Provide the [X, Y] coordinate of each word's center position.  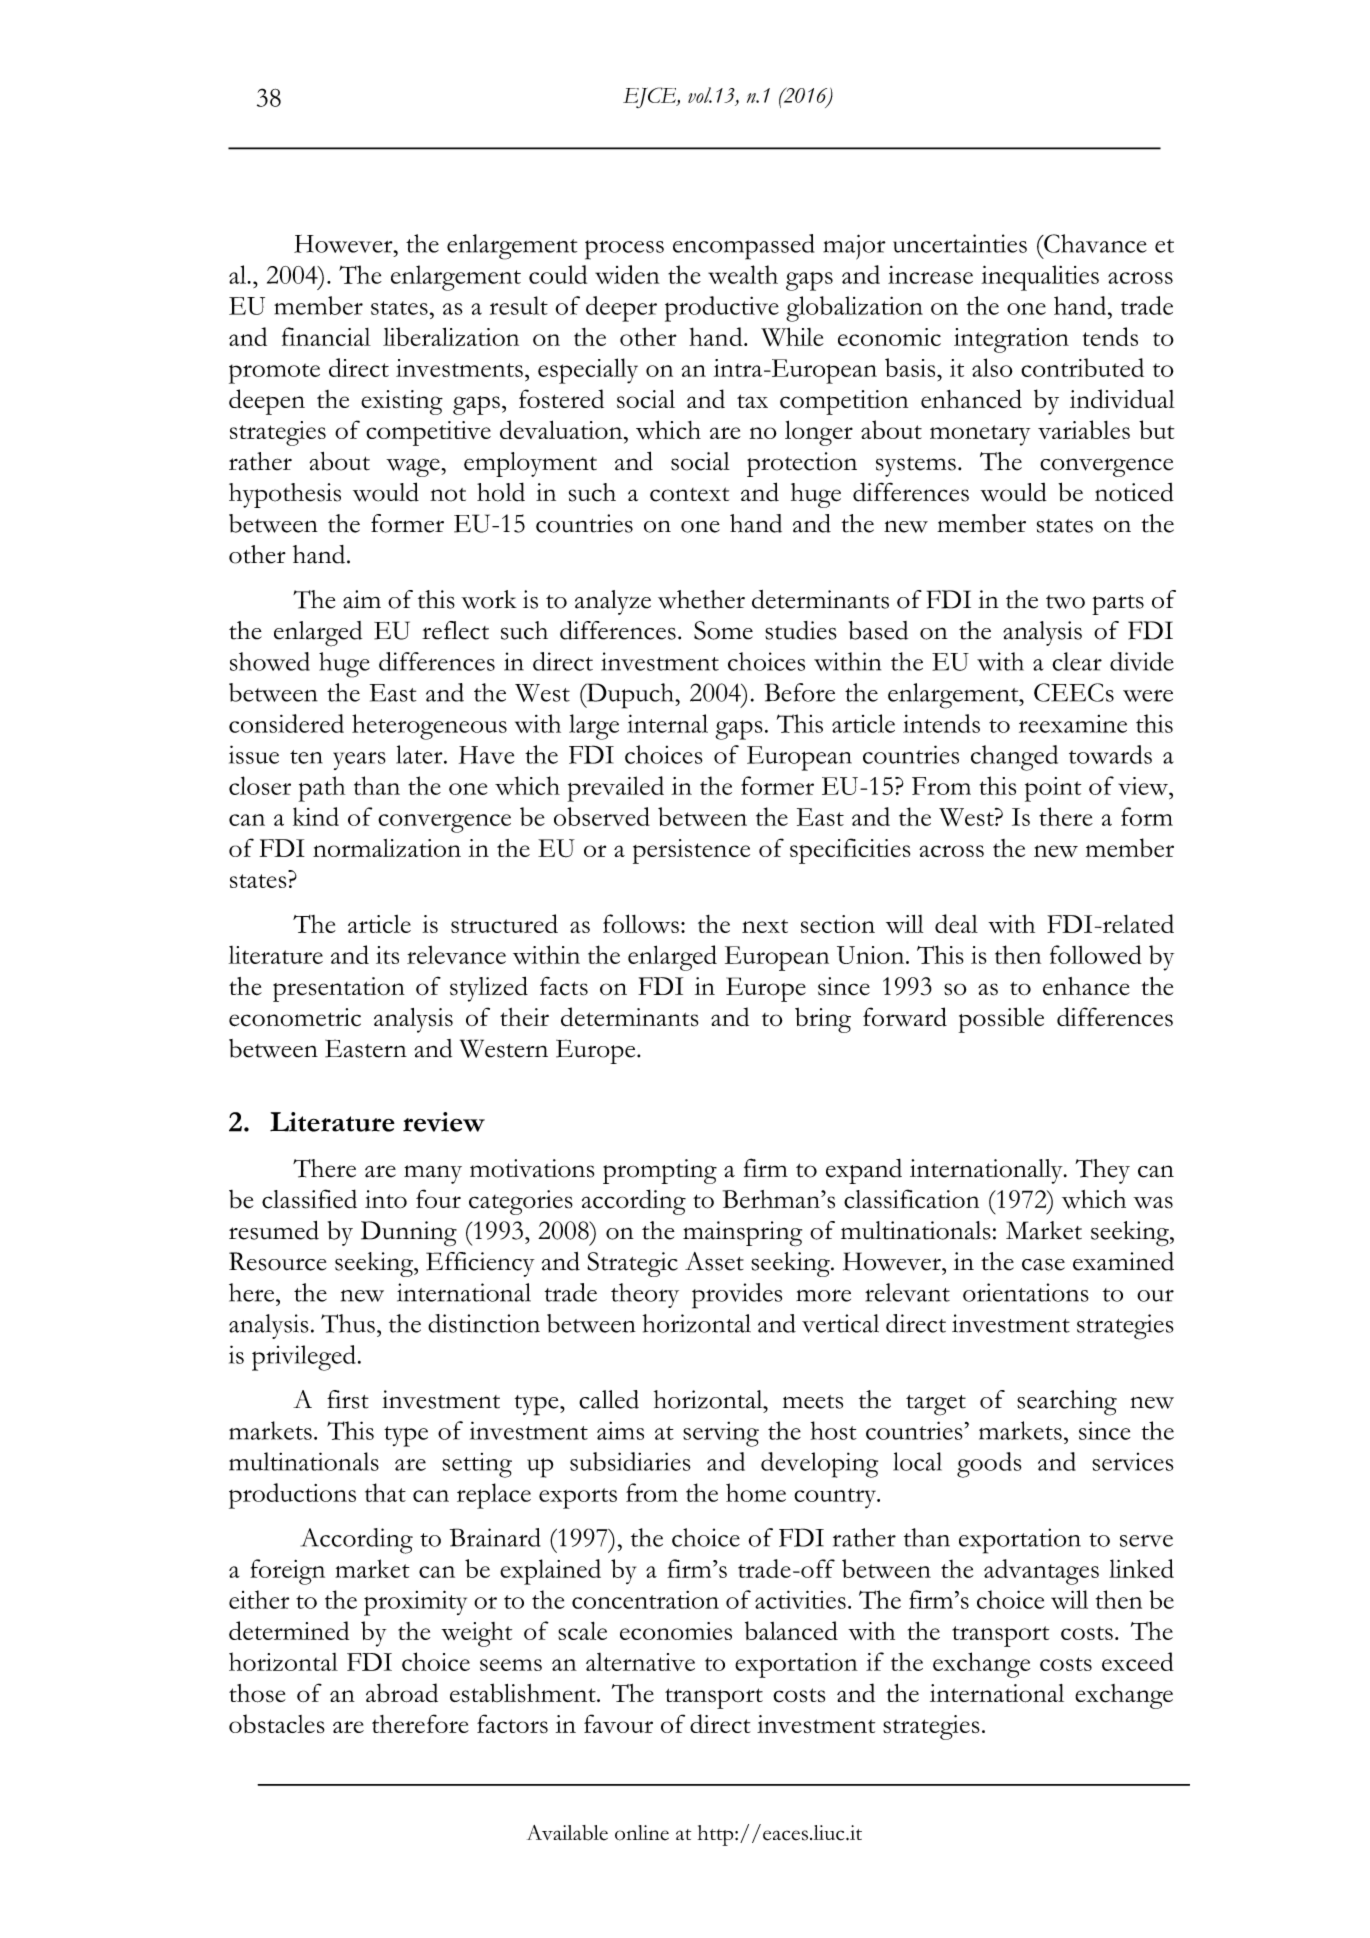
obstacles [277, 1723]
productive [722, 309]
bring [823, 1020]
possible [1001, 1020]
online [642, 1833]
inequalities [1040, 278]
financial [326, 336]
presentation [339, 989]
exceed [1138, 1661]
